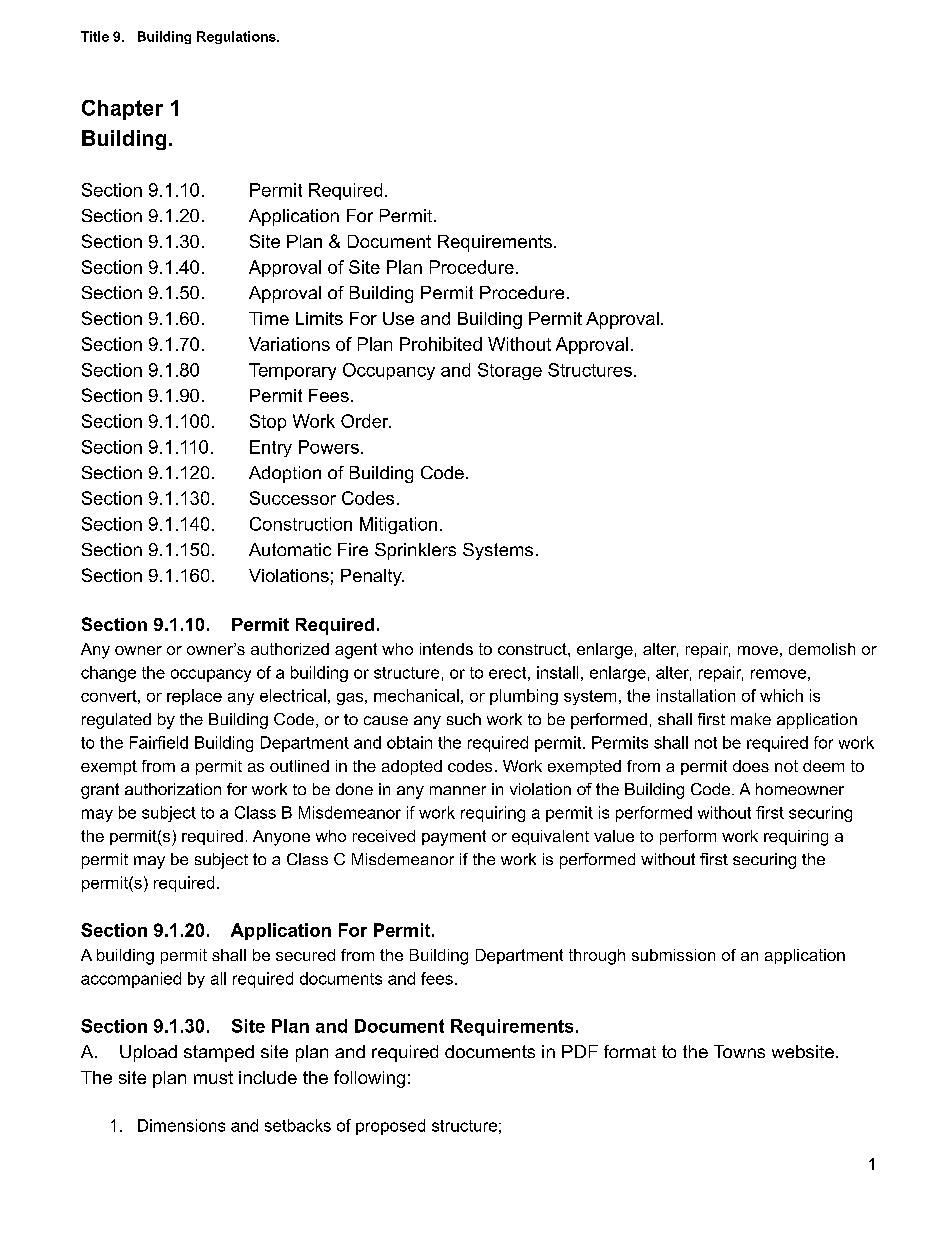 The width and height of the screenshot is (952, 1233). What do you see at coordinates (173, 789) in the screenshot?
I see `authorization` at bounding box center [173, 789].
